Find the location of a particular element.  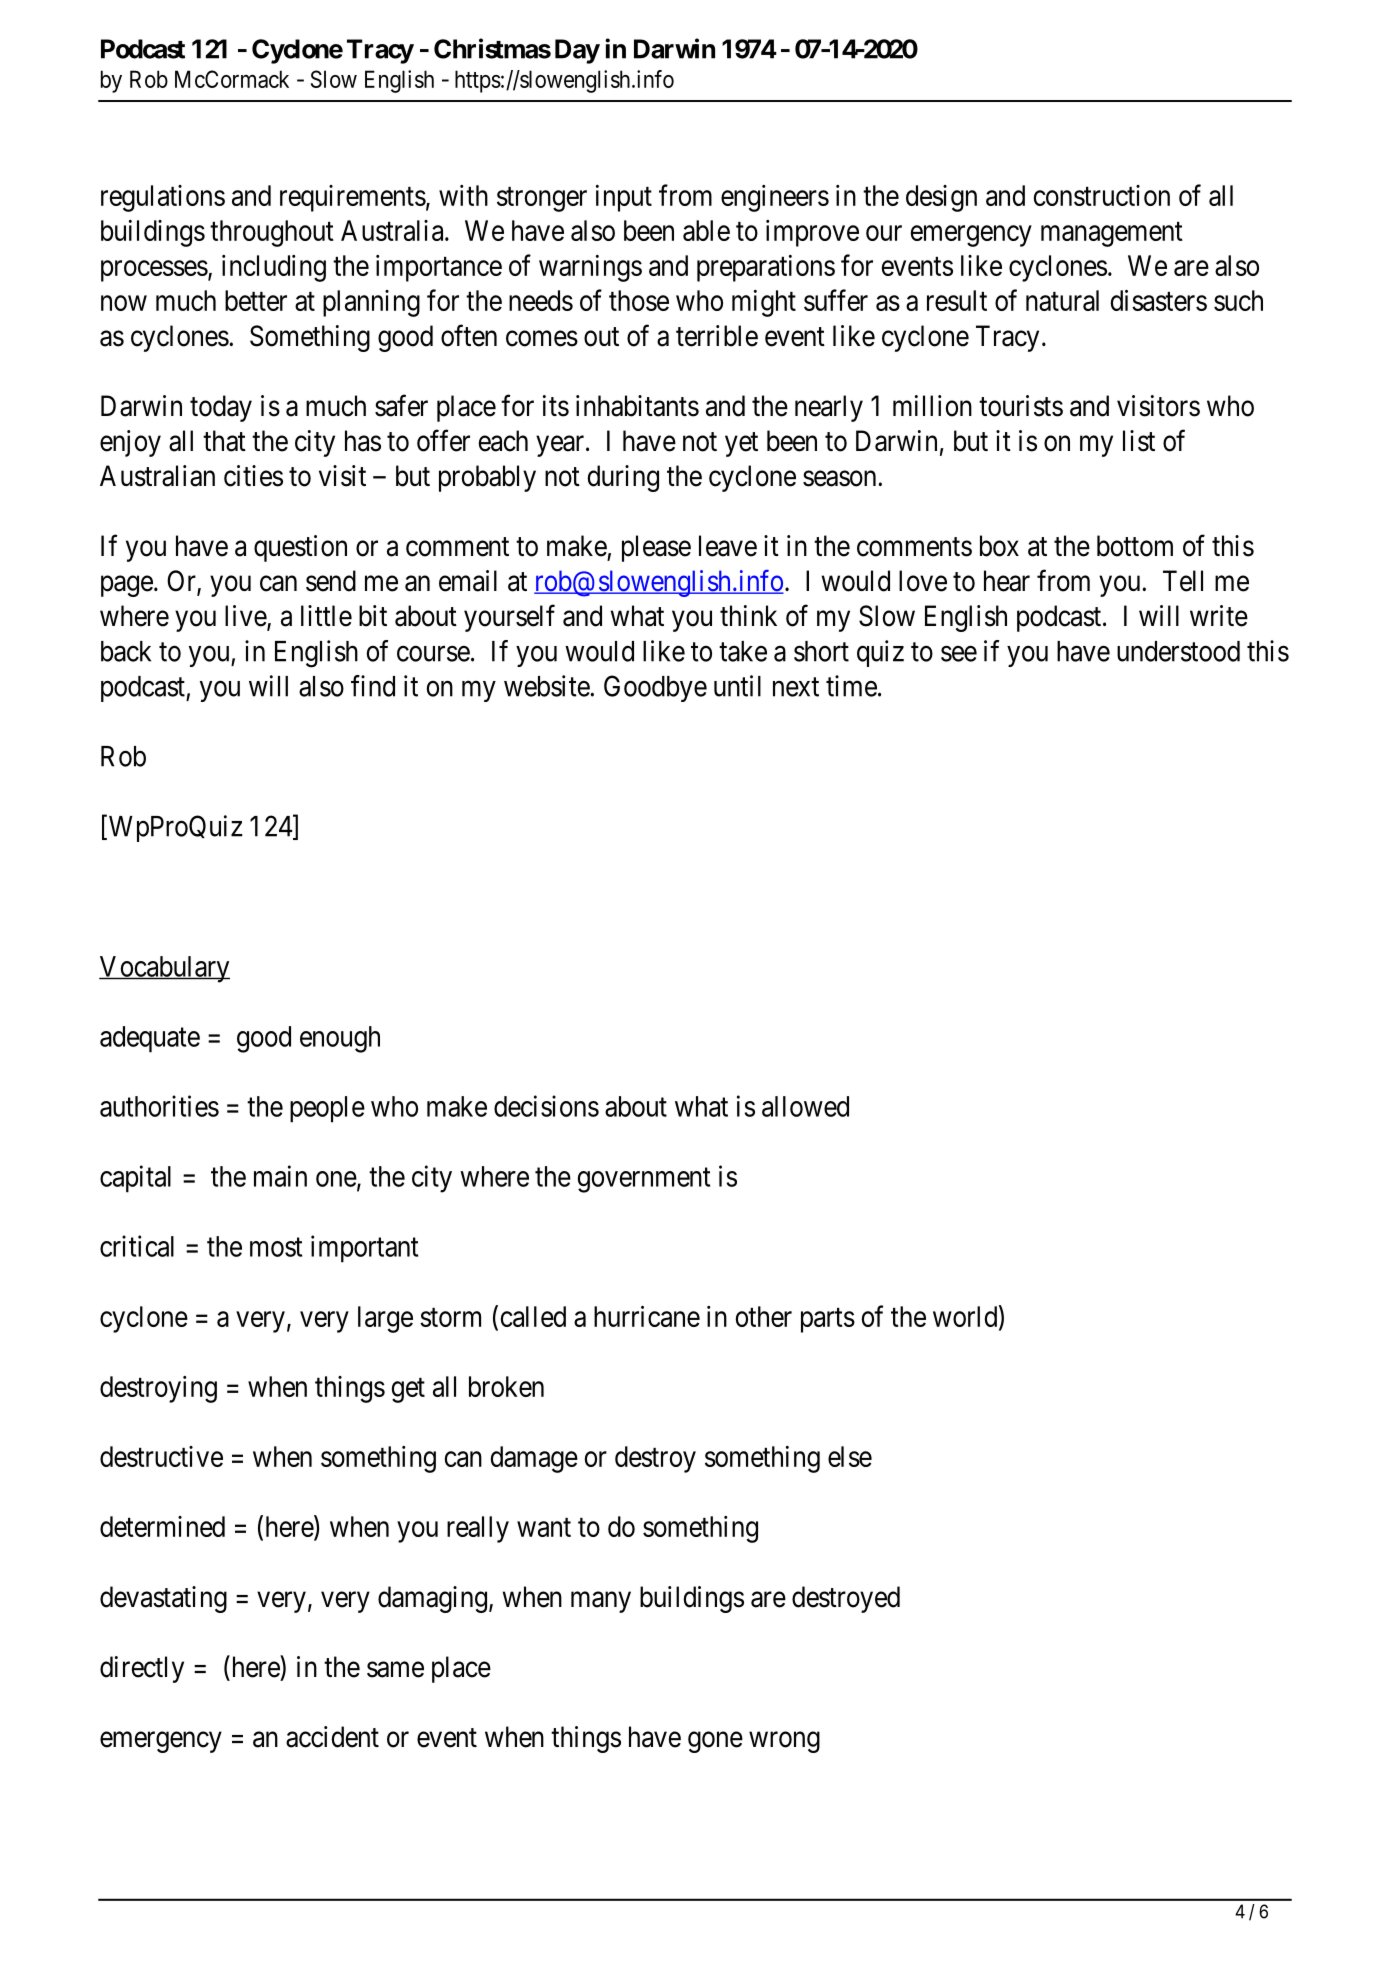

allowed is located at coordinates (805, 1106).
